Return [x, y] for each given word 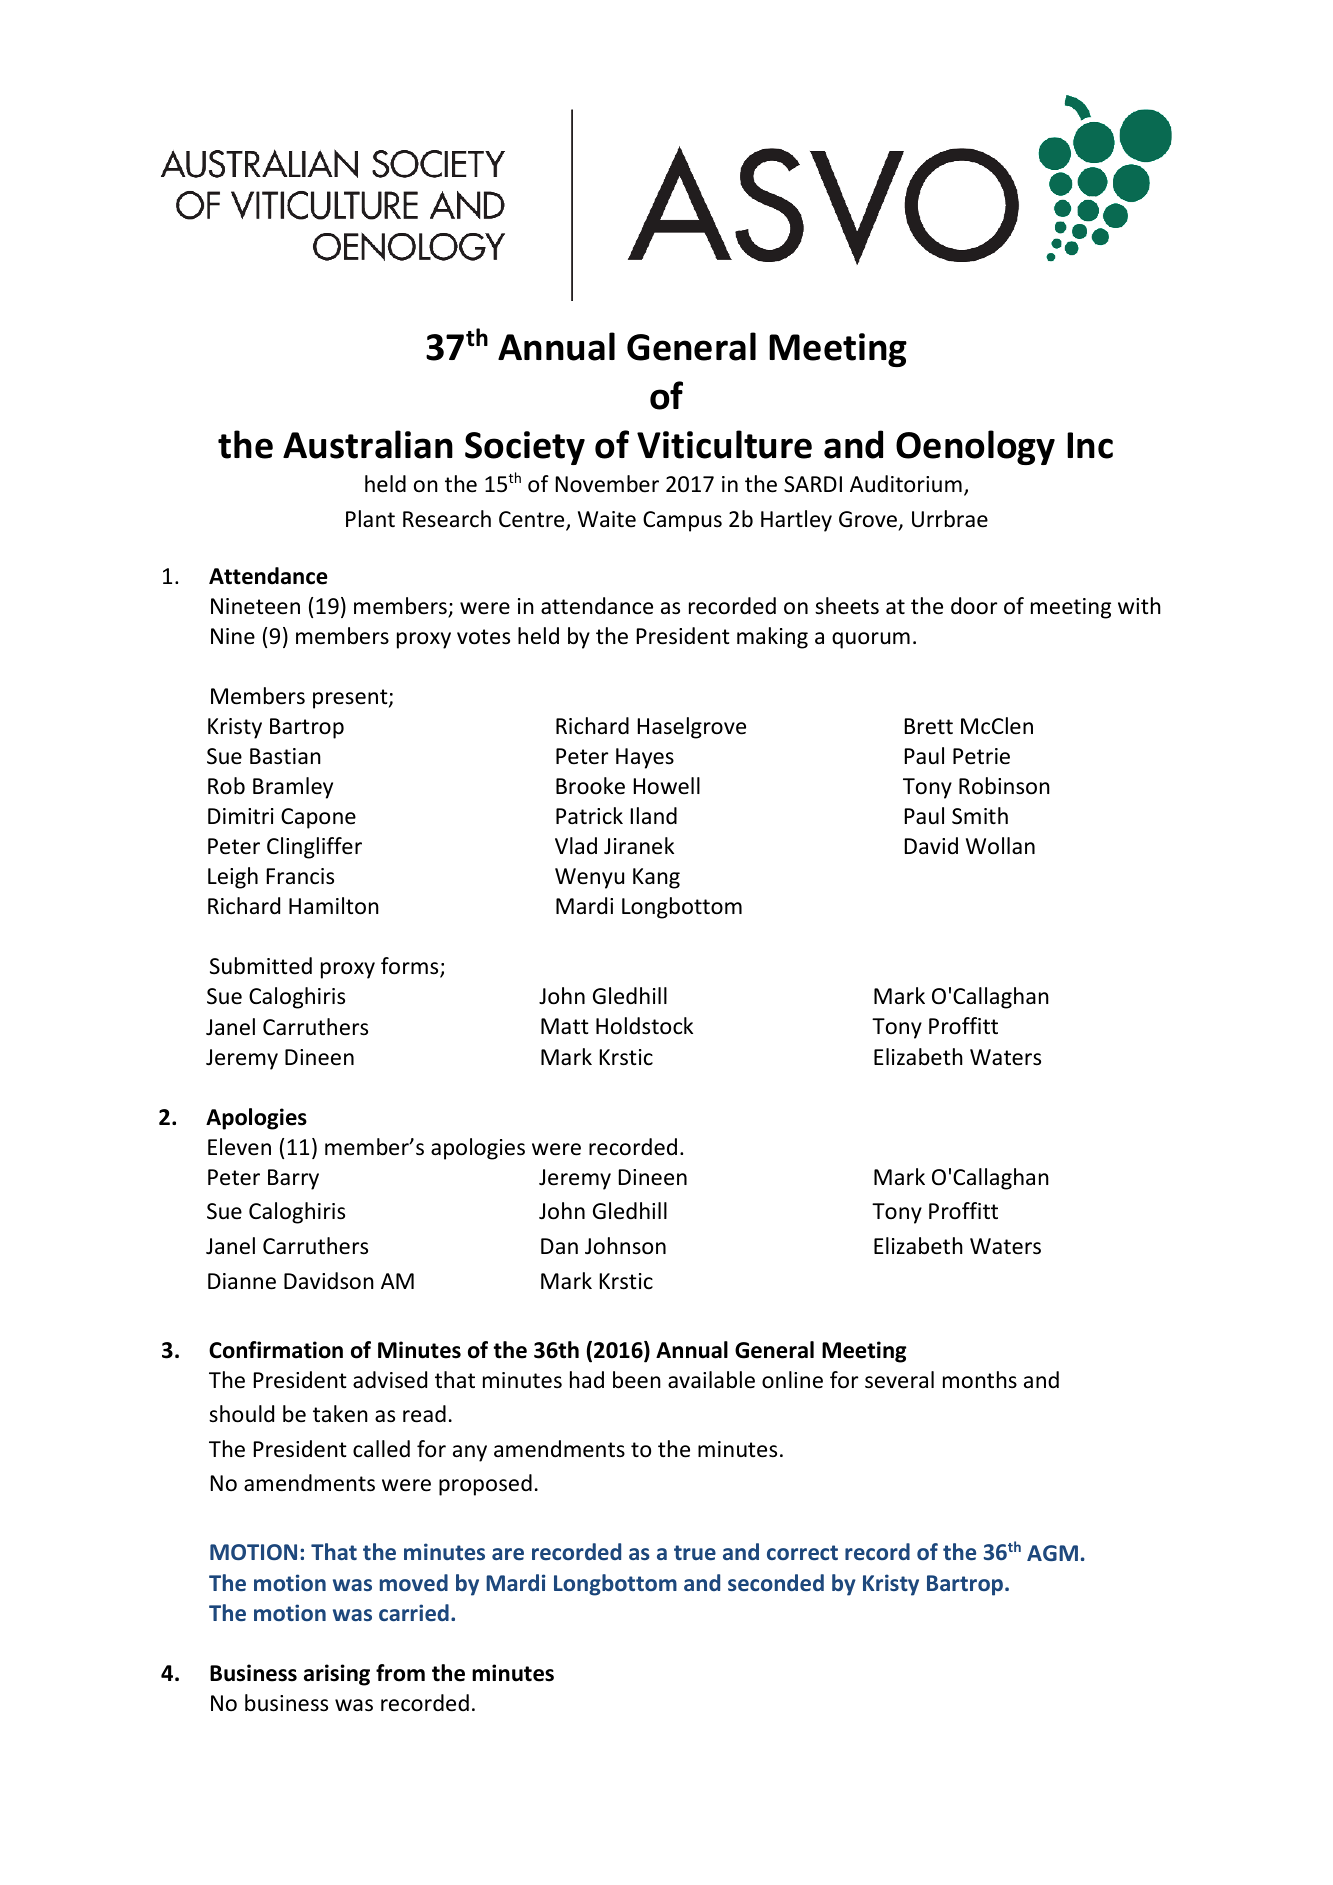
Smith [980, 816]
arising [337, 1675]
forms [411, 967]
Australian [368, 444]
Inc [1090, 445]
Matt [565, 1026]
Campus [682, 521]
